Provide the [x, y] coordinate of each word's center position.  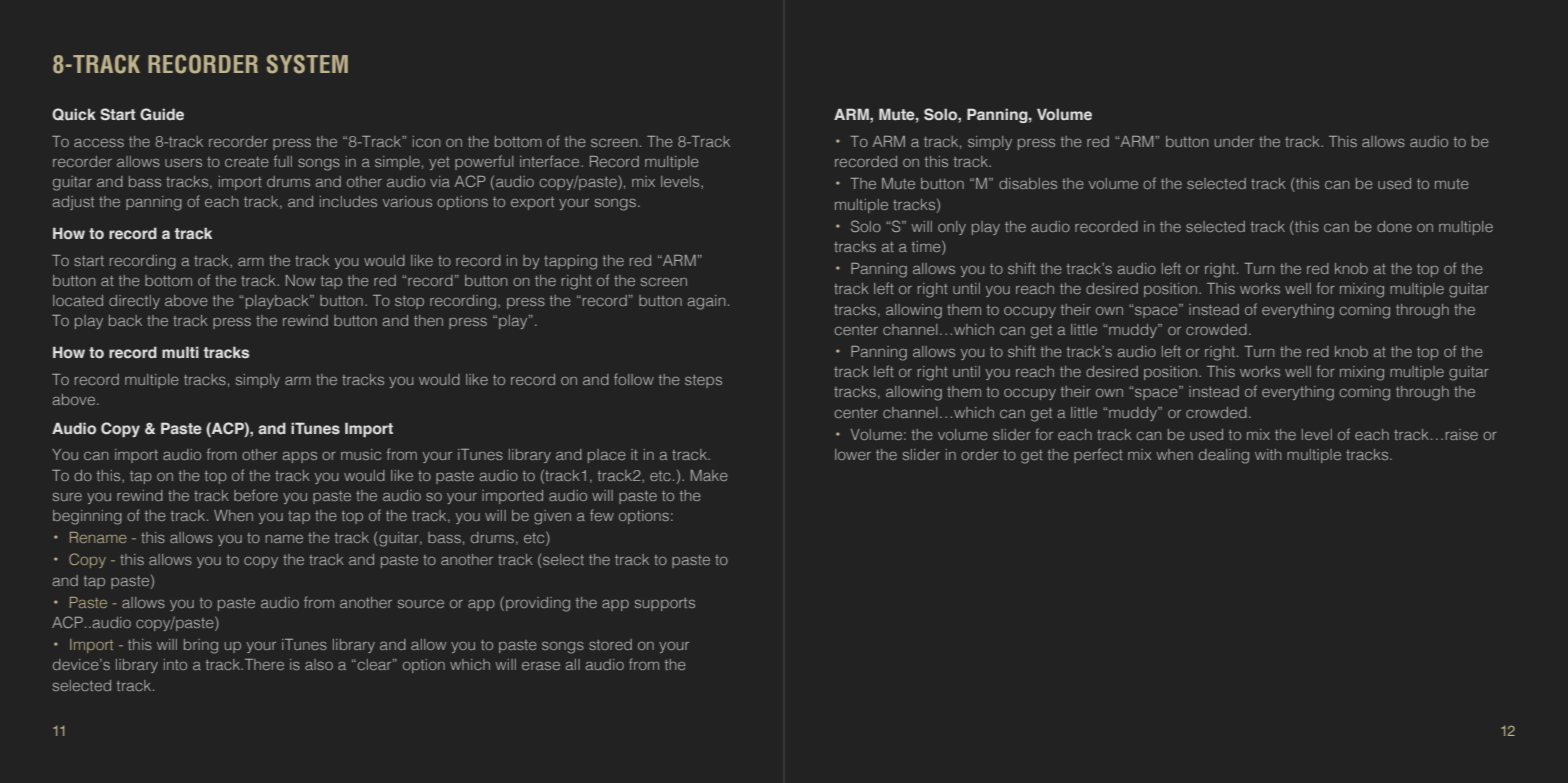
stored [610, 644]
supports [665, 604]
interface [551, 161]
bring [201, 646]
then [428, 320]
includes [348, 201]
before [256, 495]
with [1268, 454]
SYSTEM [307, 64]
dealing [1224, 456]
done [1394, 226]
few [602, 515]
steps [703, 381]
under [1234, 141]
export [532, 203]
